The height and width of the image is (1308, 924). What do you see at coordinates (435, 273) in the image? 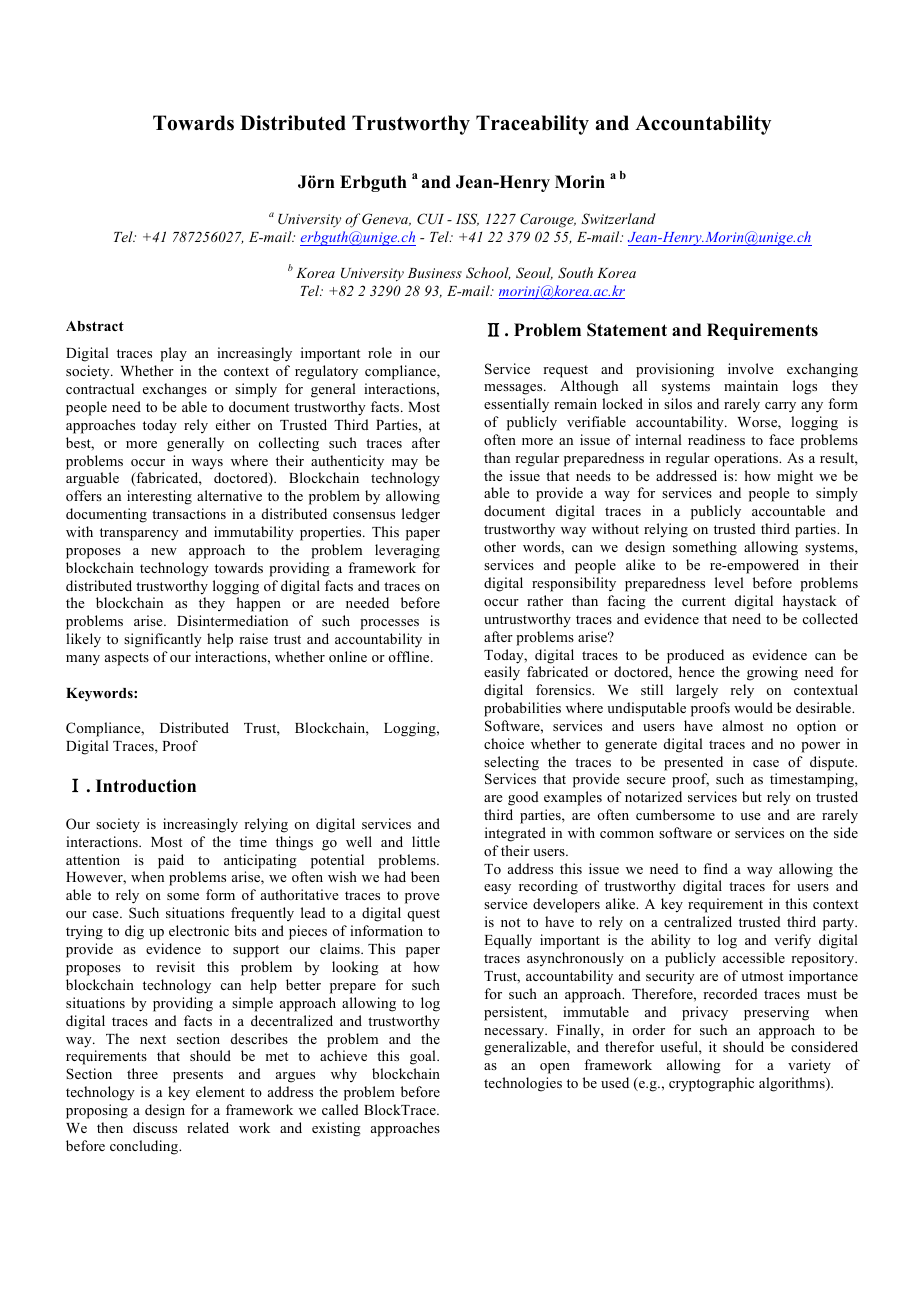
I see `Business` at bounding box center [435, 273].
